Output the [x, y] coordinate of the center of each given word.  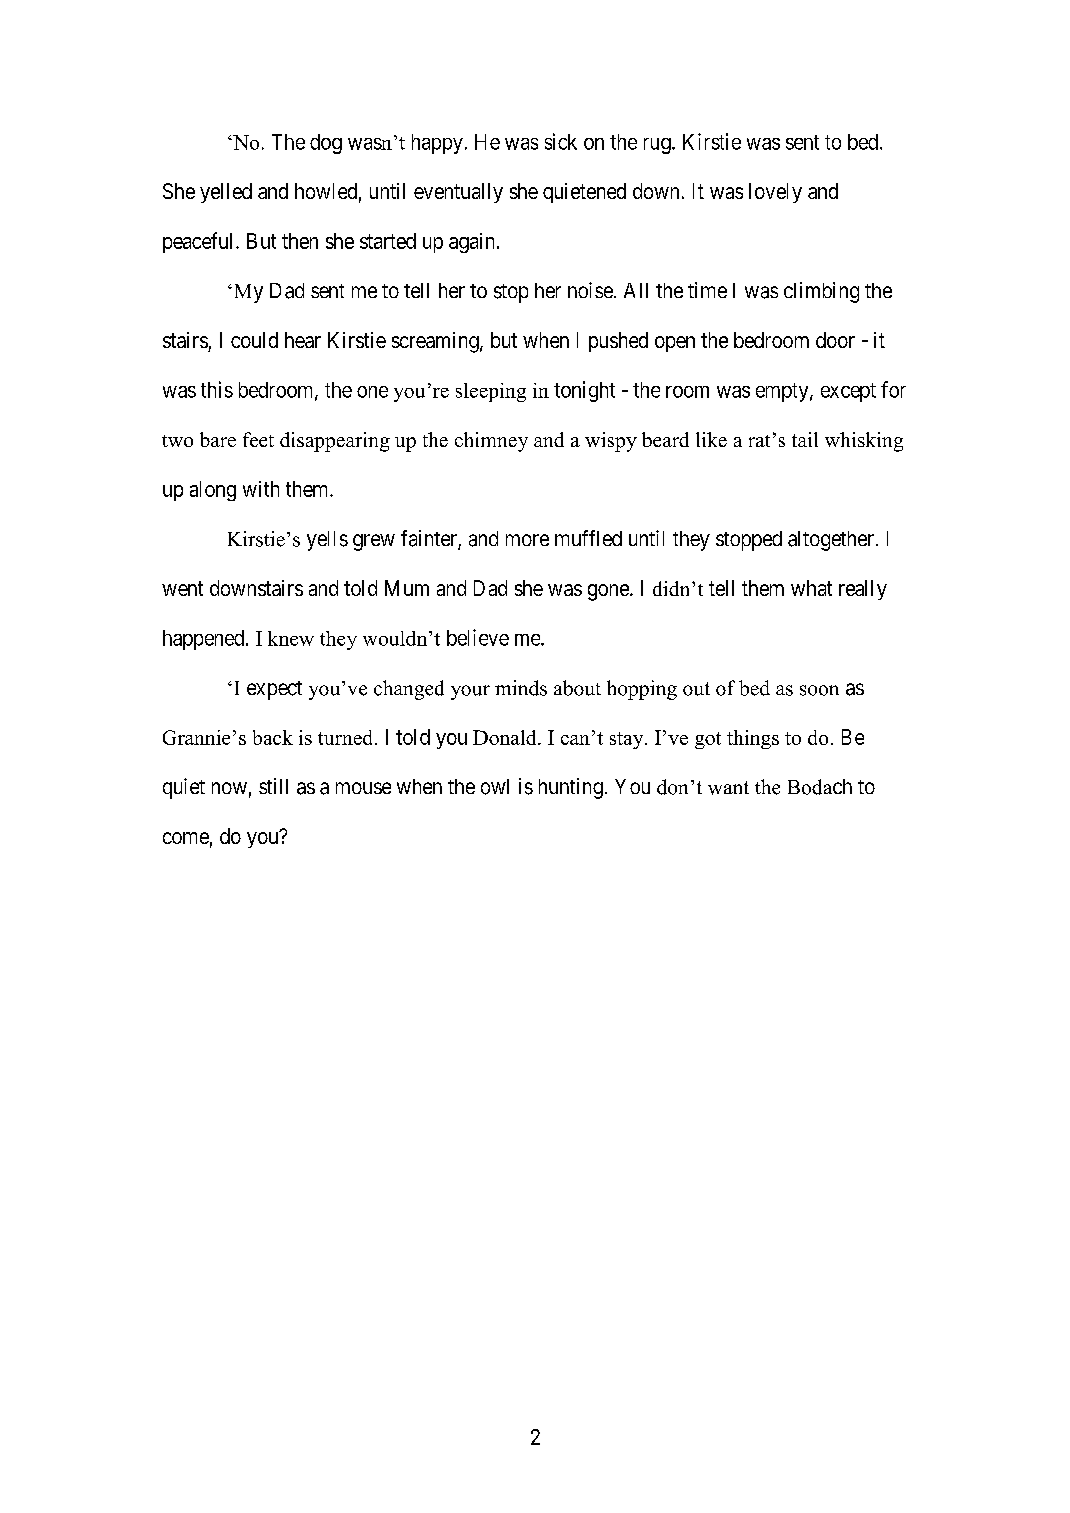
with [261, 489]
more [527, 540]
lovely [775, 193]
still [273, 786]
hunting [571, 788]
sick [561, 141]
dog [326, 144]
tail [805, 439]
